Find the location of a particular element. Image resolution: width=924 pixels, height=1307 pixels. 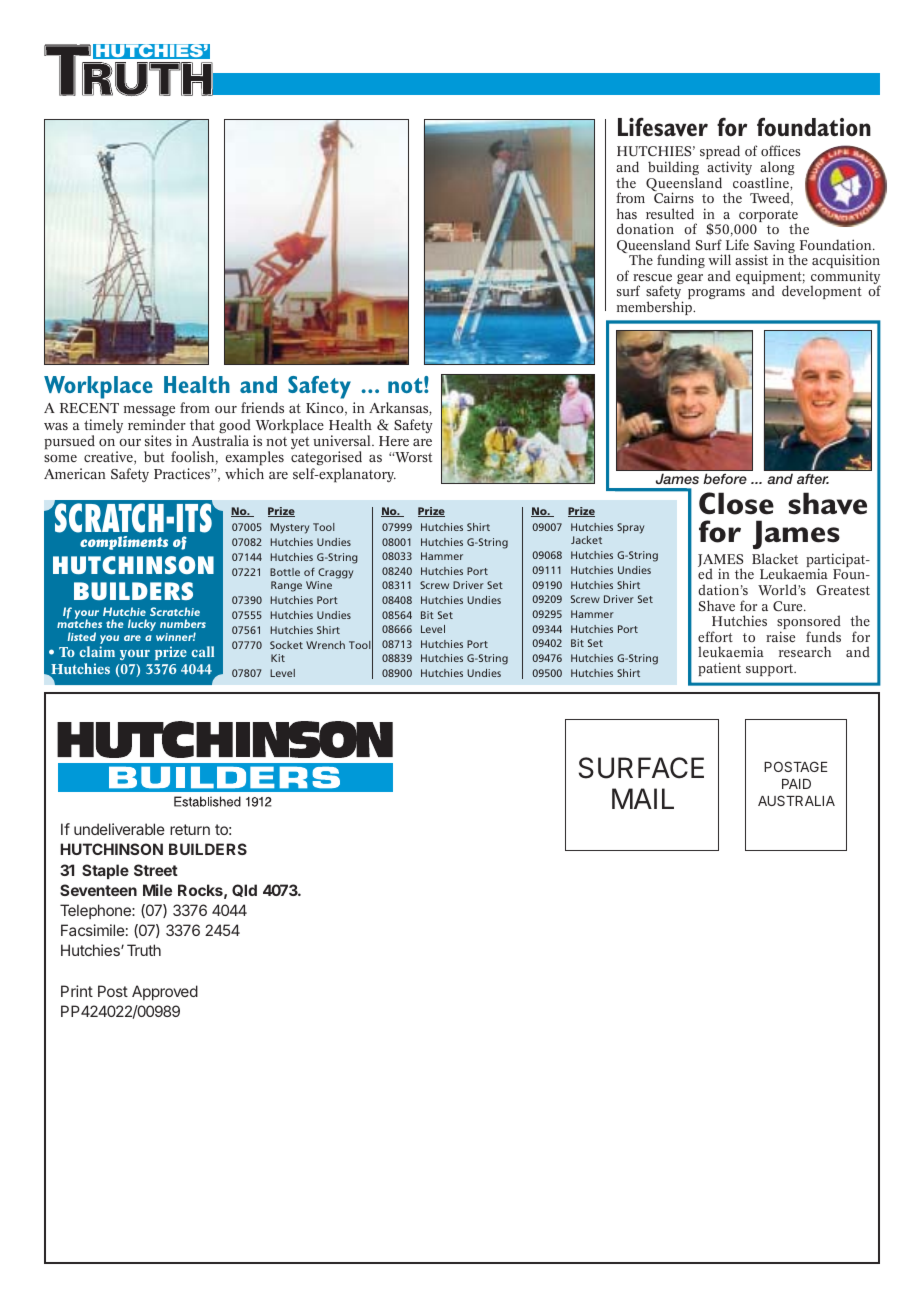

coastline is located at coordinates (762, 184).
